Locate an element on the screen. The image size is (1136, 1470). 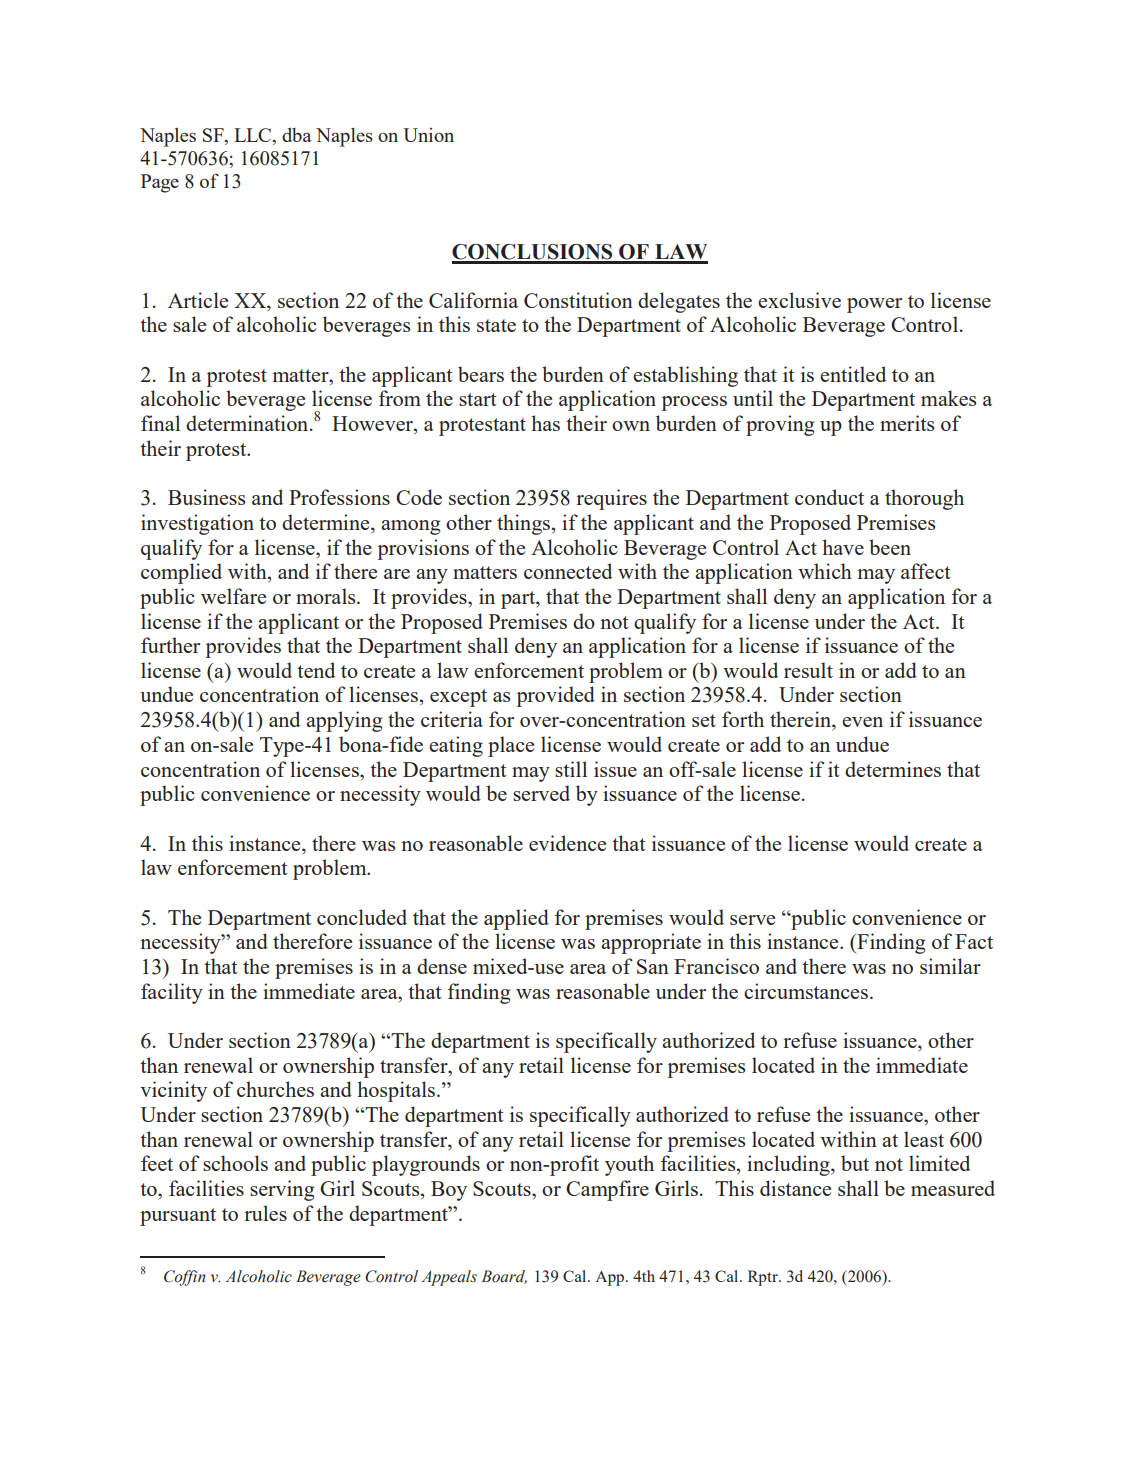
rules is located at coordinates (265, 1213).
